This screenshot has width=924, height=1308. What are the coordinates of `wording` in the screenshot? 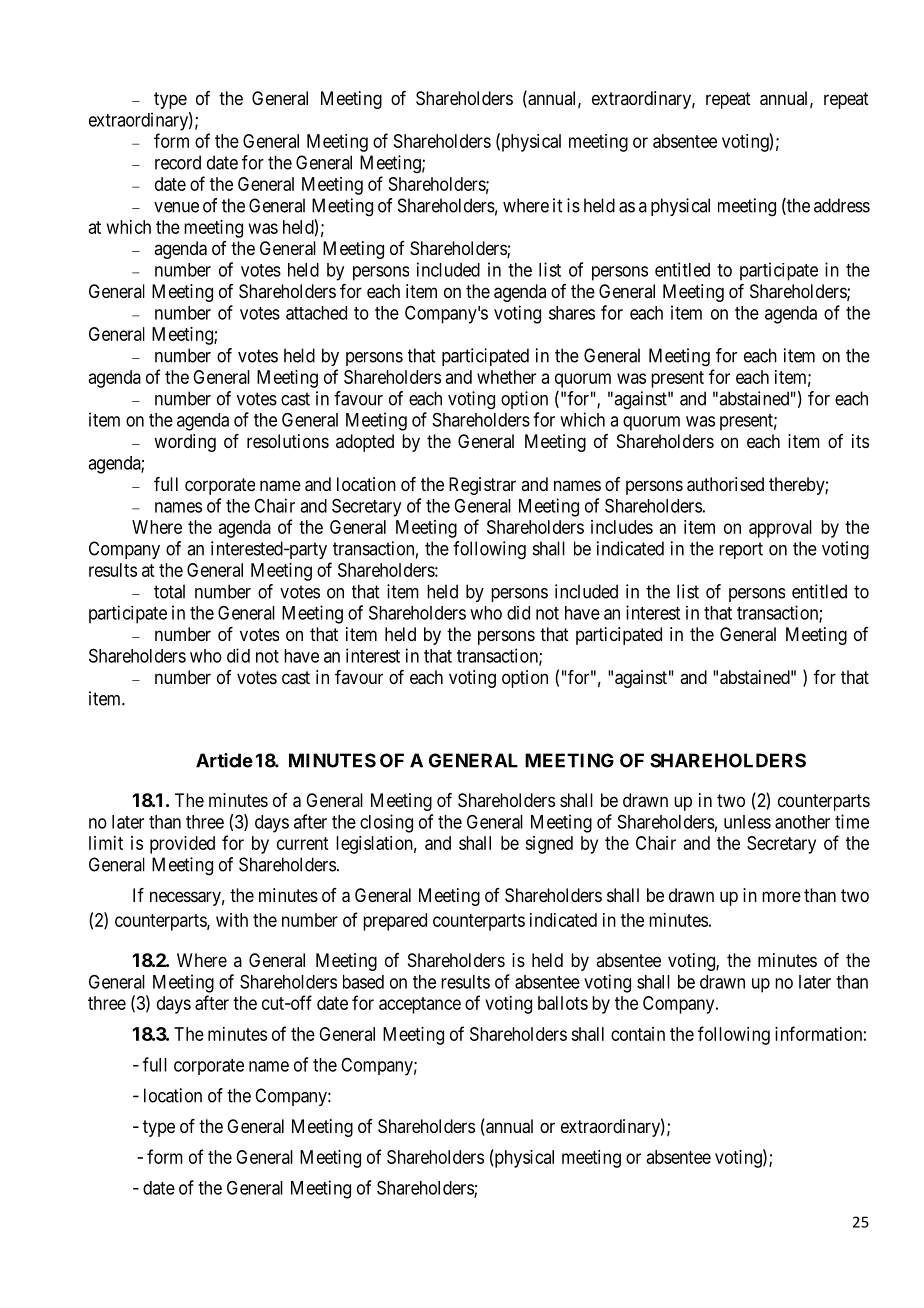 It's located at (185, 443).
